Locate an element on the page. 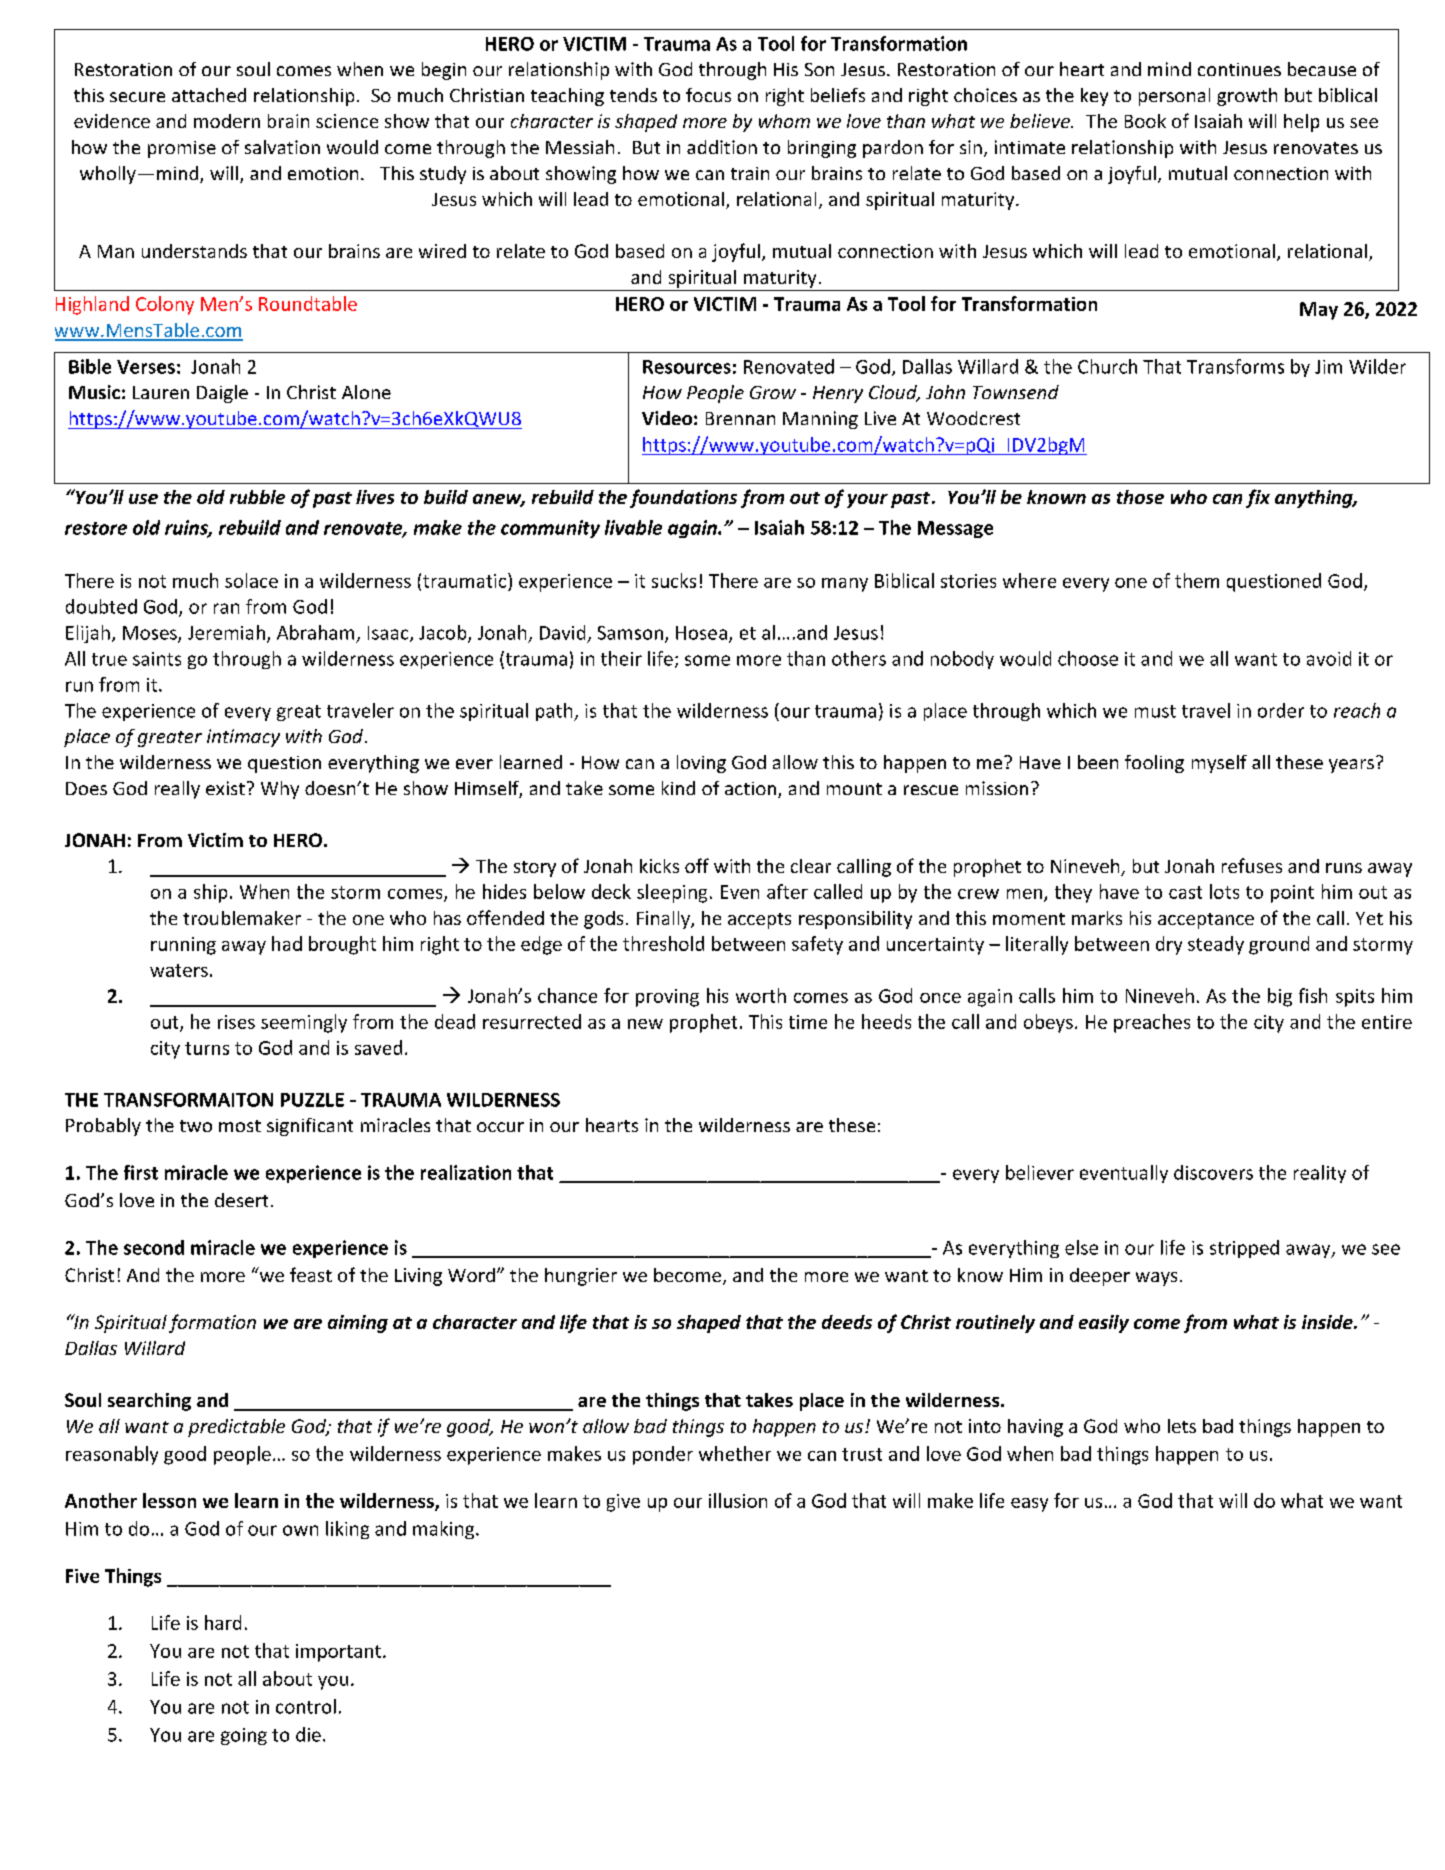 This image has height=1870, width=1445. personal is located at coordinates (1174, 97).
